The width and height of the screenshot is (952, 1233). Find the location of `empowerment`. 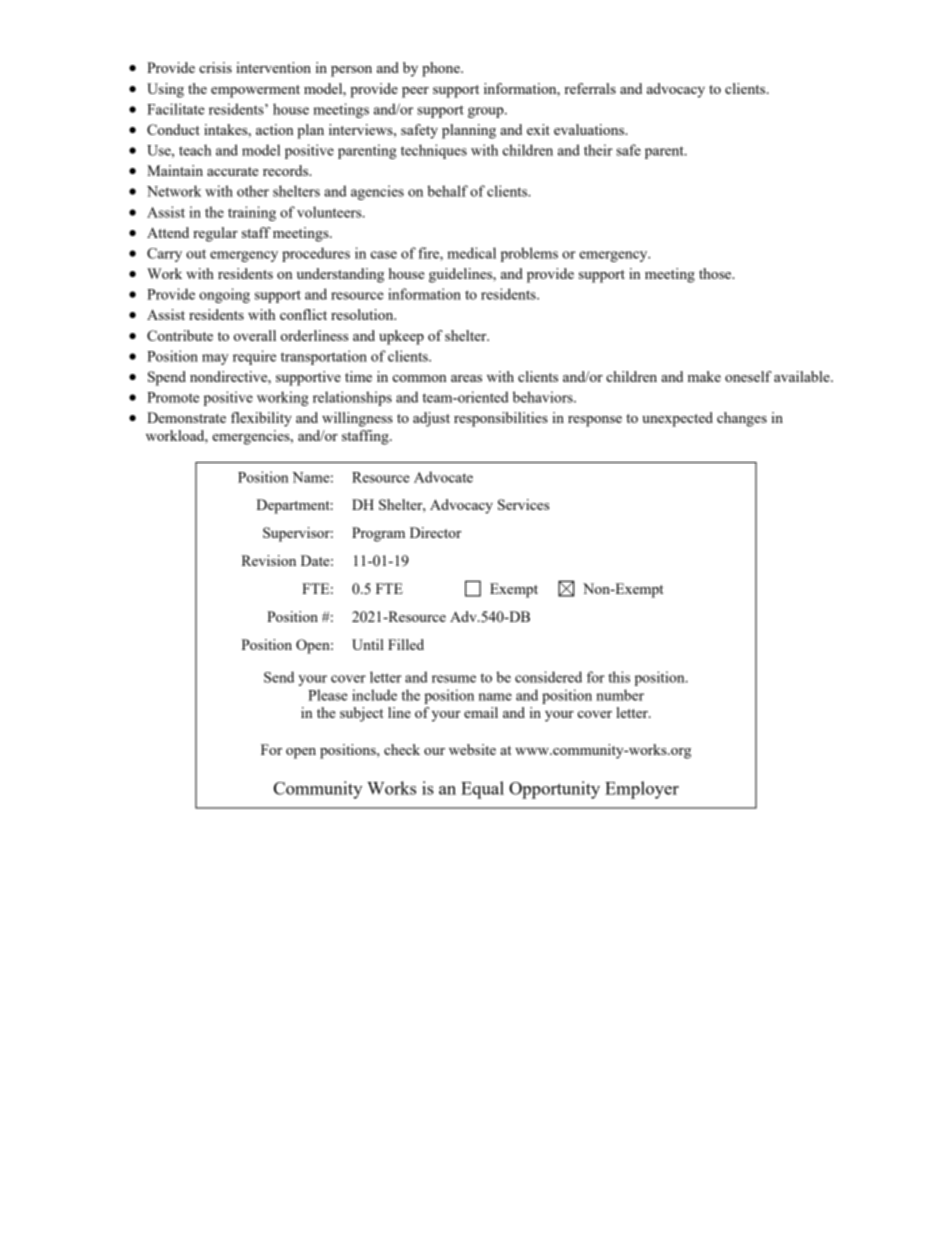

empowerment is located at coordinates (255, 91).
